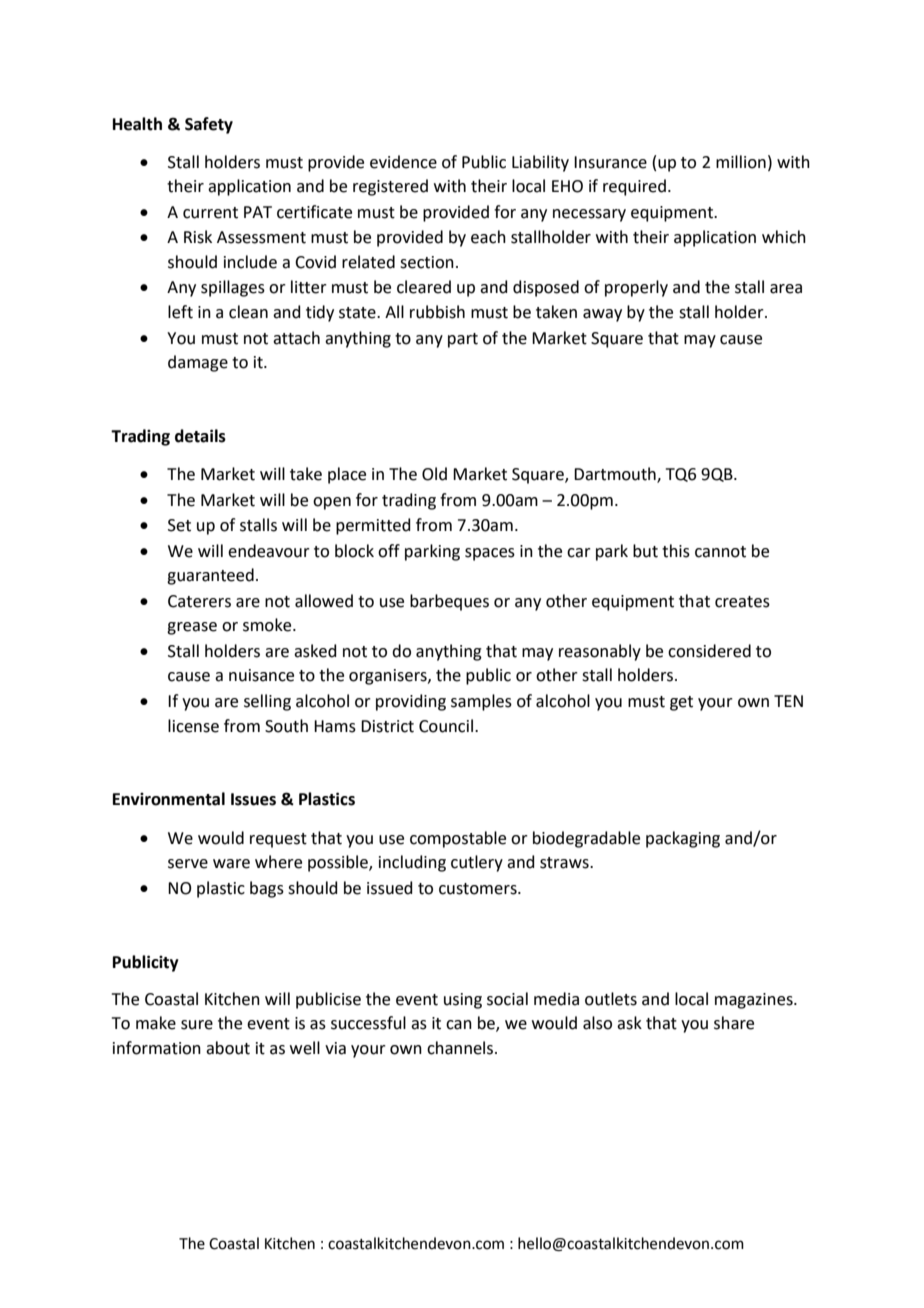 Image resolution: width=924 pixels, height=1308 pixels. Describe the element at coordinates (458, 839) in the screenshot. I see `compostable` at that location.
